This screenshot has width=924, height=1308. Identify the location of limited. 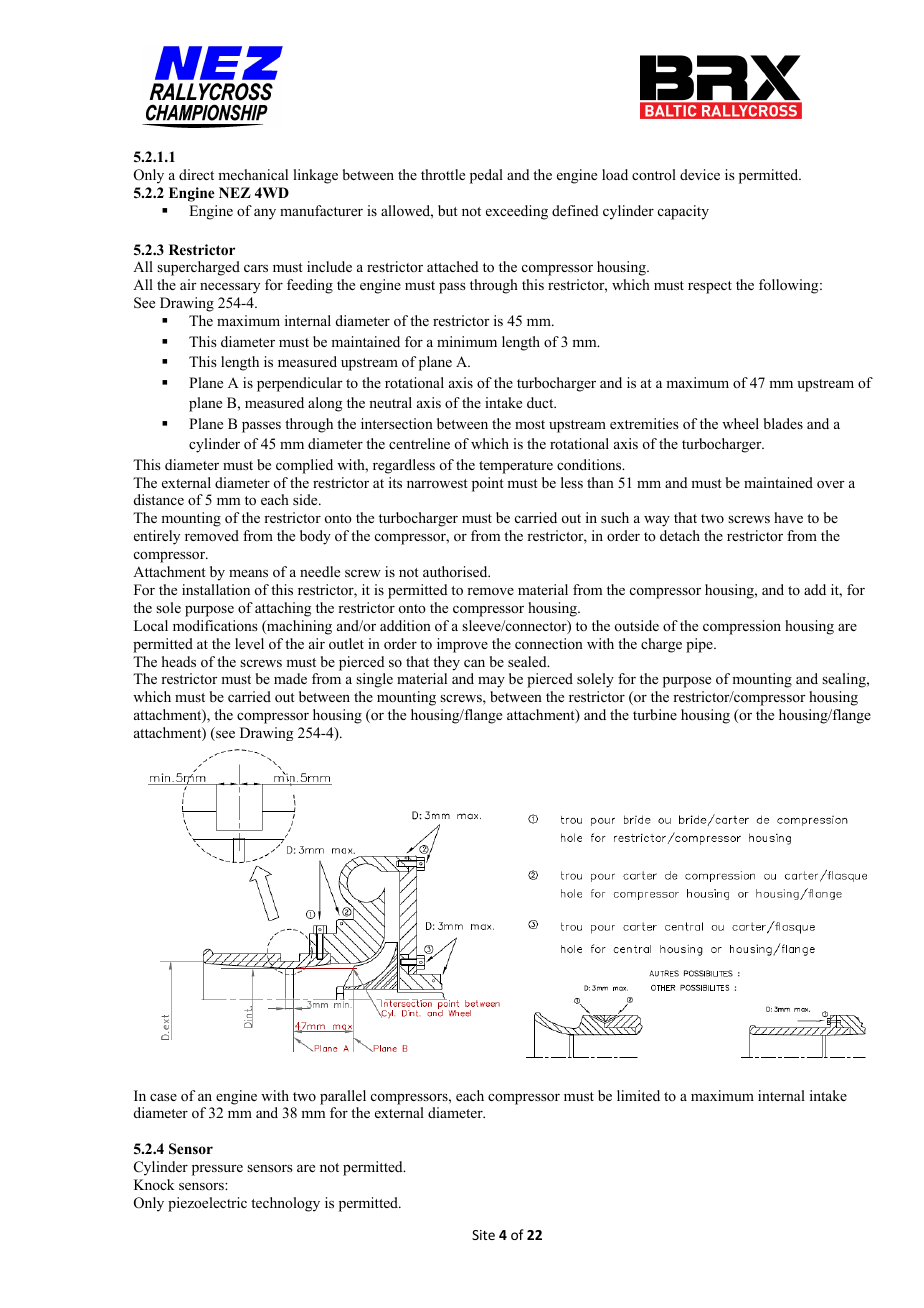
(638, 1095).
